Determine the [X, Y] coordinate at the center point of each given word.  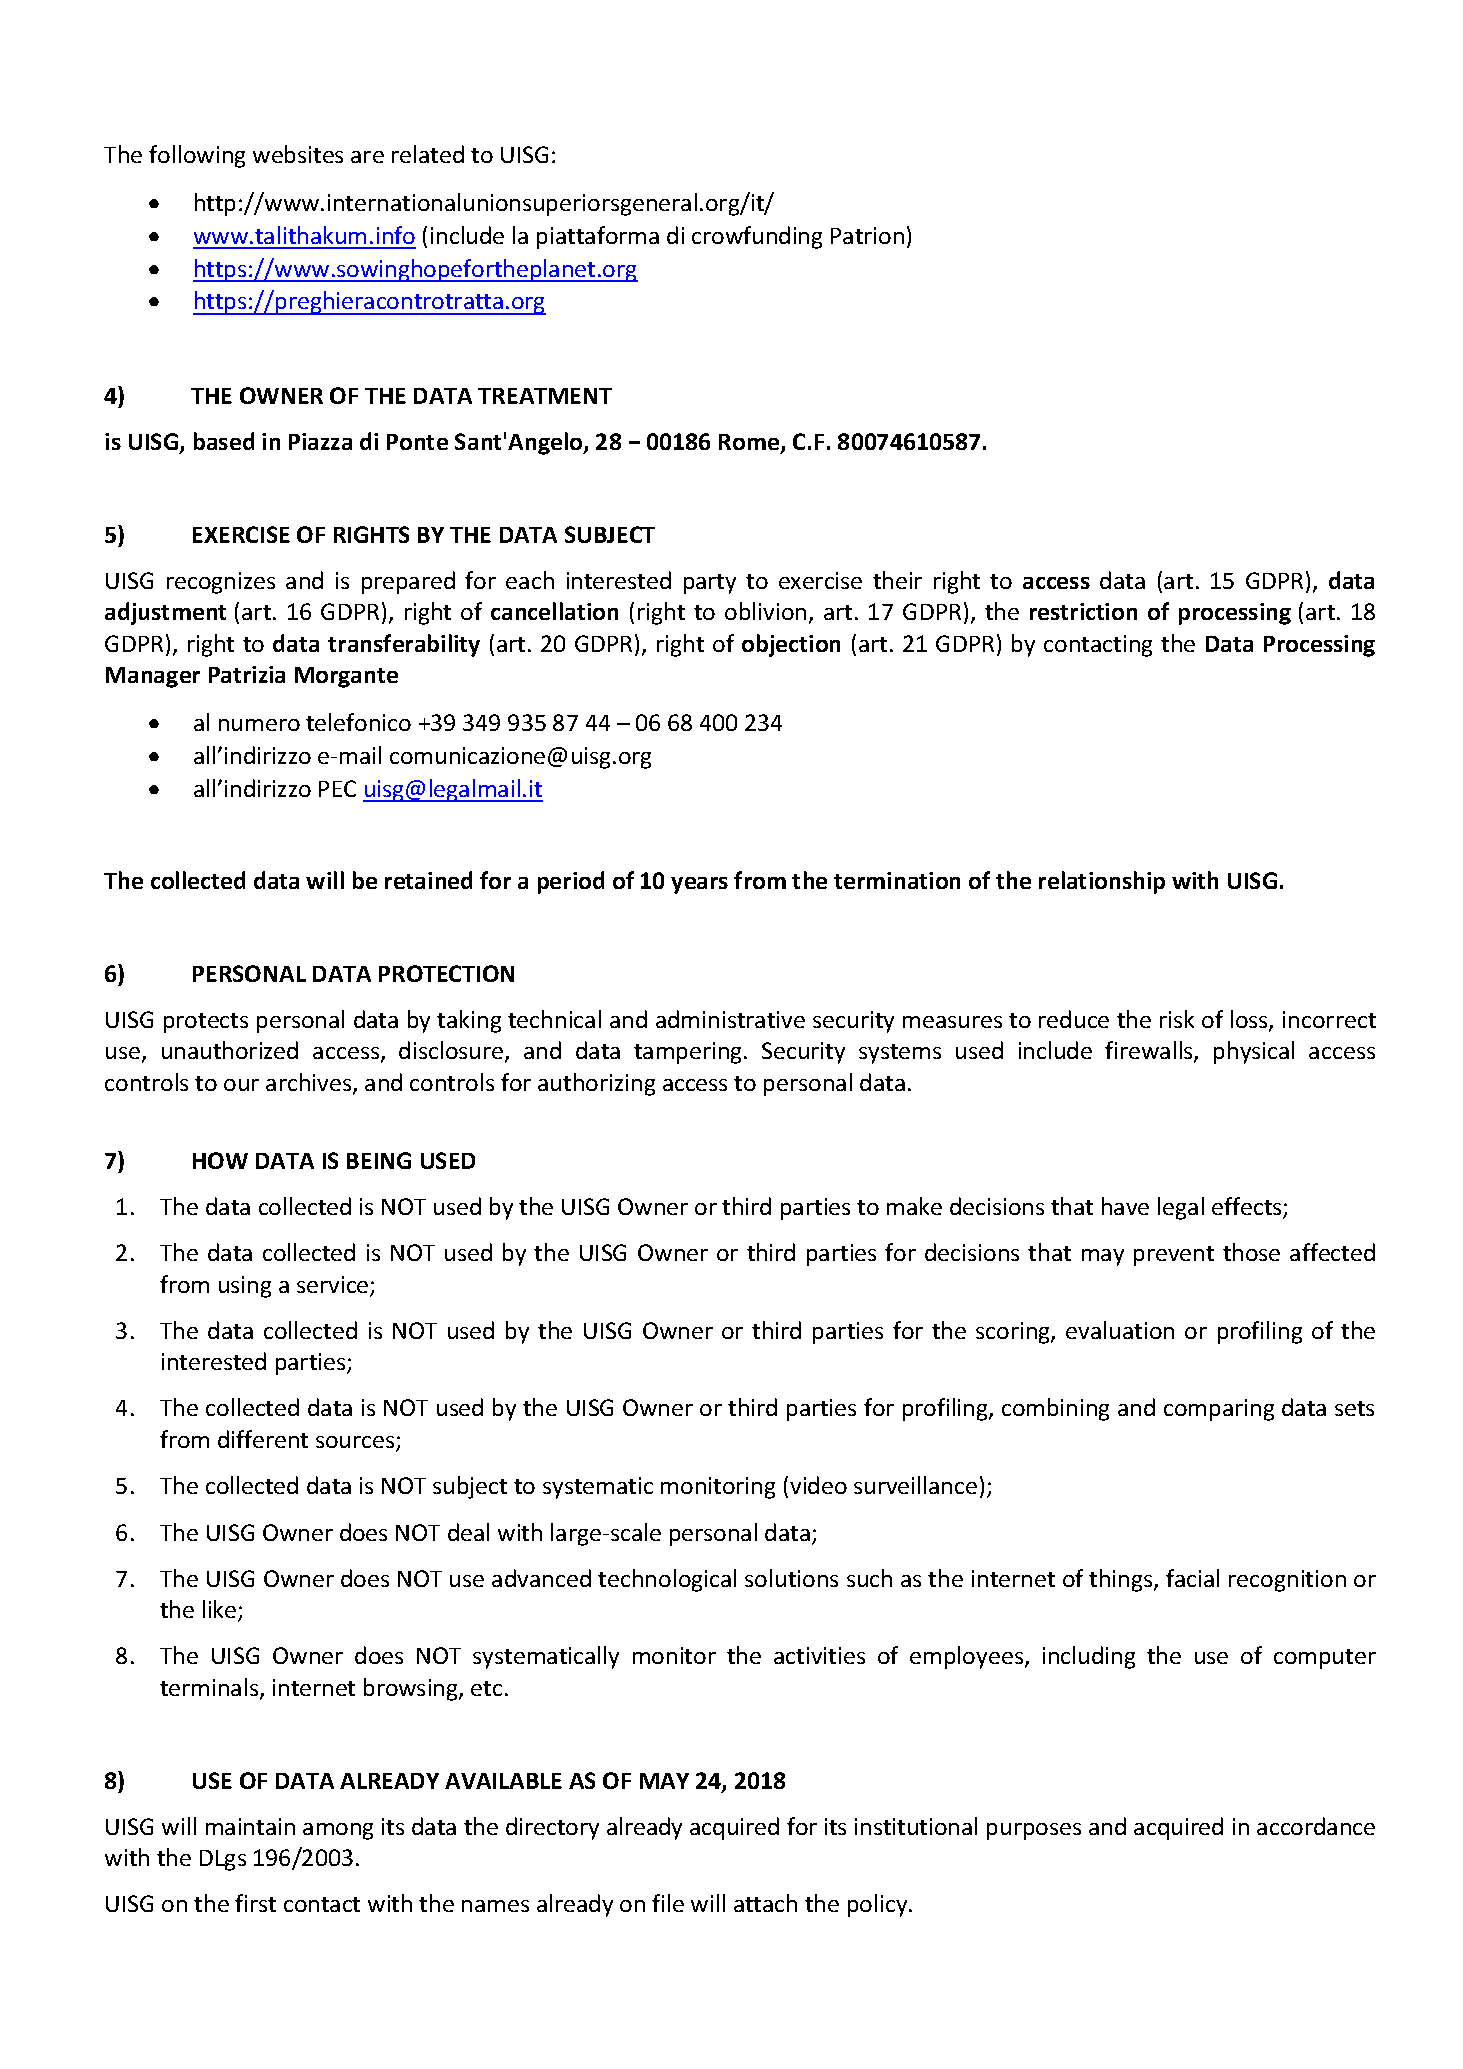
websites [298, 154]
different [263, 1439]
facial [1192, 1578]
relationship [1102, 882]
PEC [337, 788]
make [914, 1206]
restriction [1083, 611]
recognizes [221, 583]
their [897, 580]
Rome [750, 443]
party [710, 584]
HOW [220, 1160]
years [699, 885]
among [338, 1831]
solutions [791, 1578]
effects [1248, 1207]
